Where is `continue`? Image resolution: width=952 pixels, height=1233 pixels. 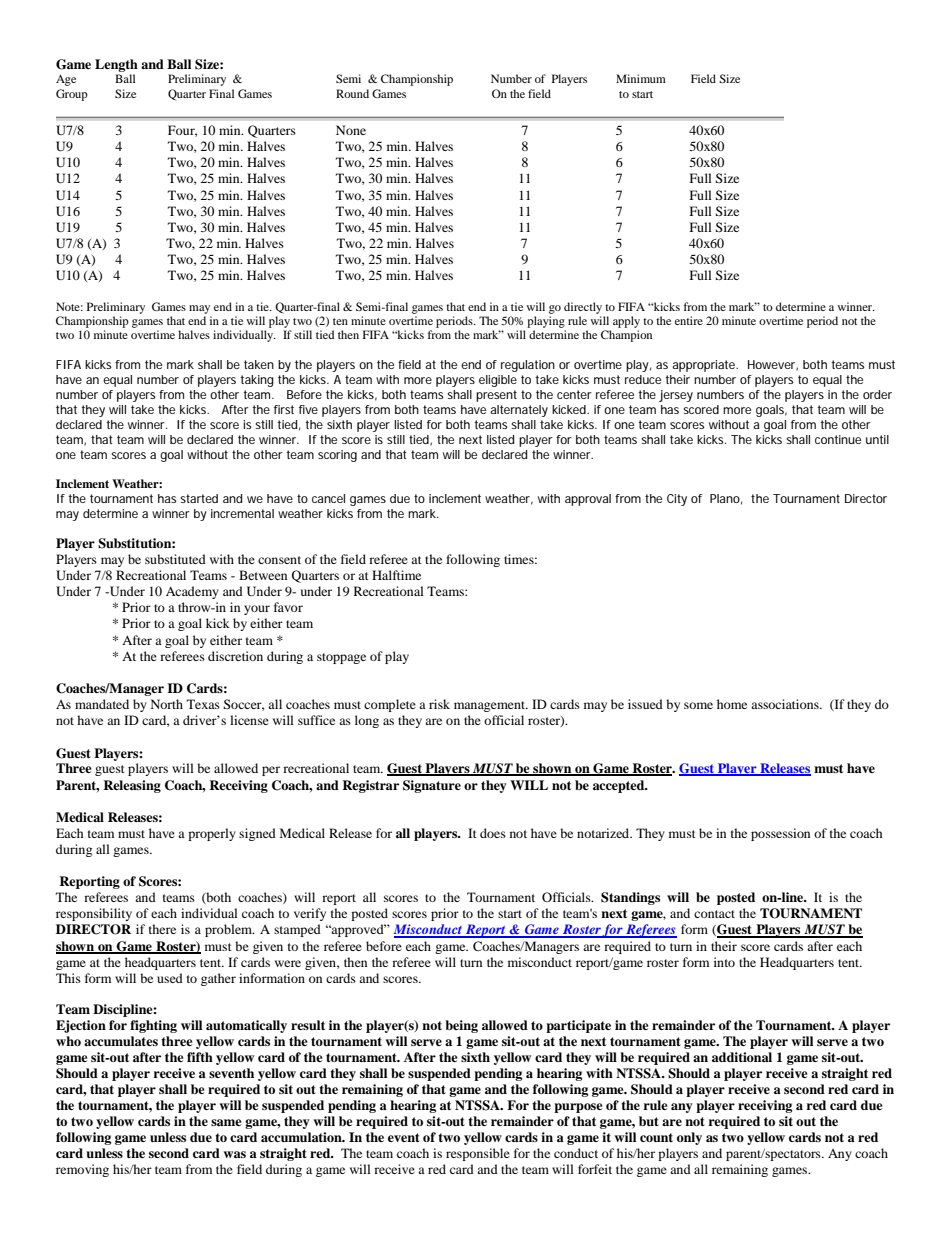
continue is located at coordinates (838, 439).
